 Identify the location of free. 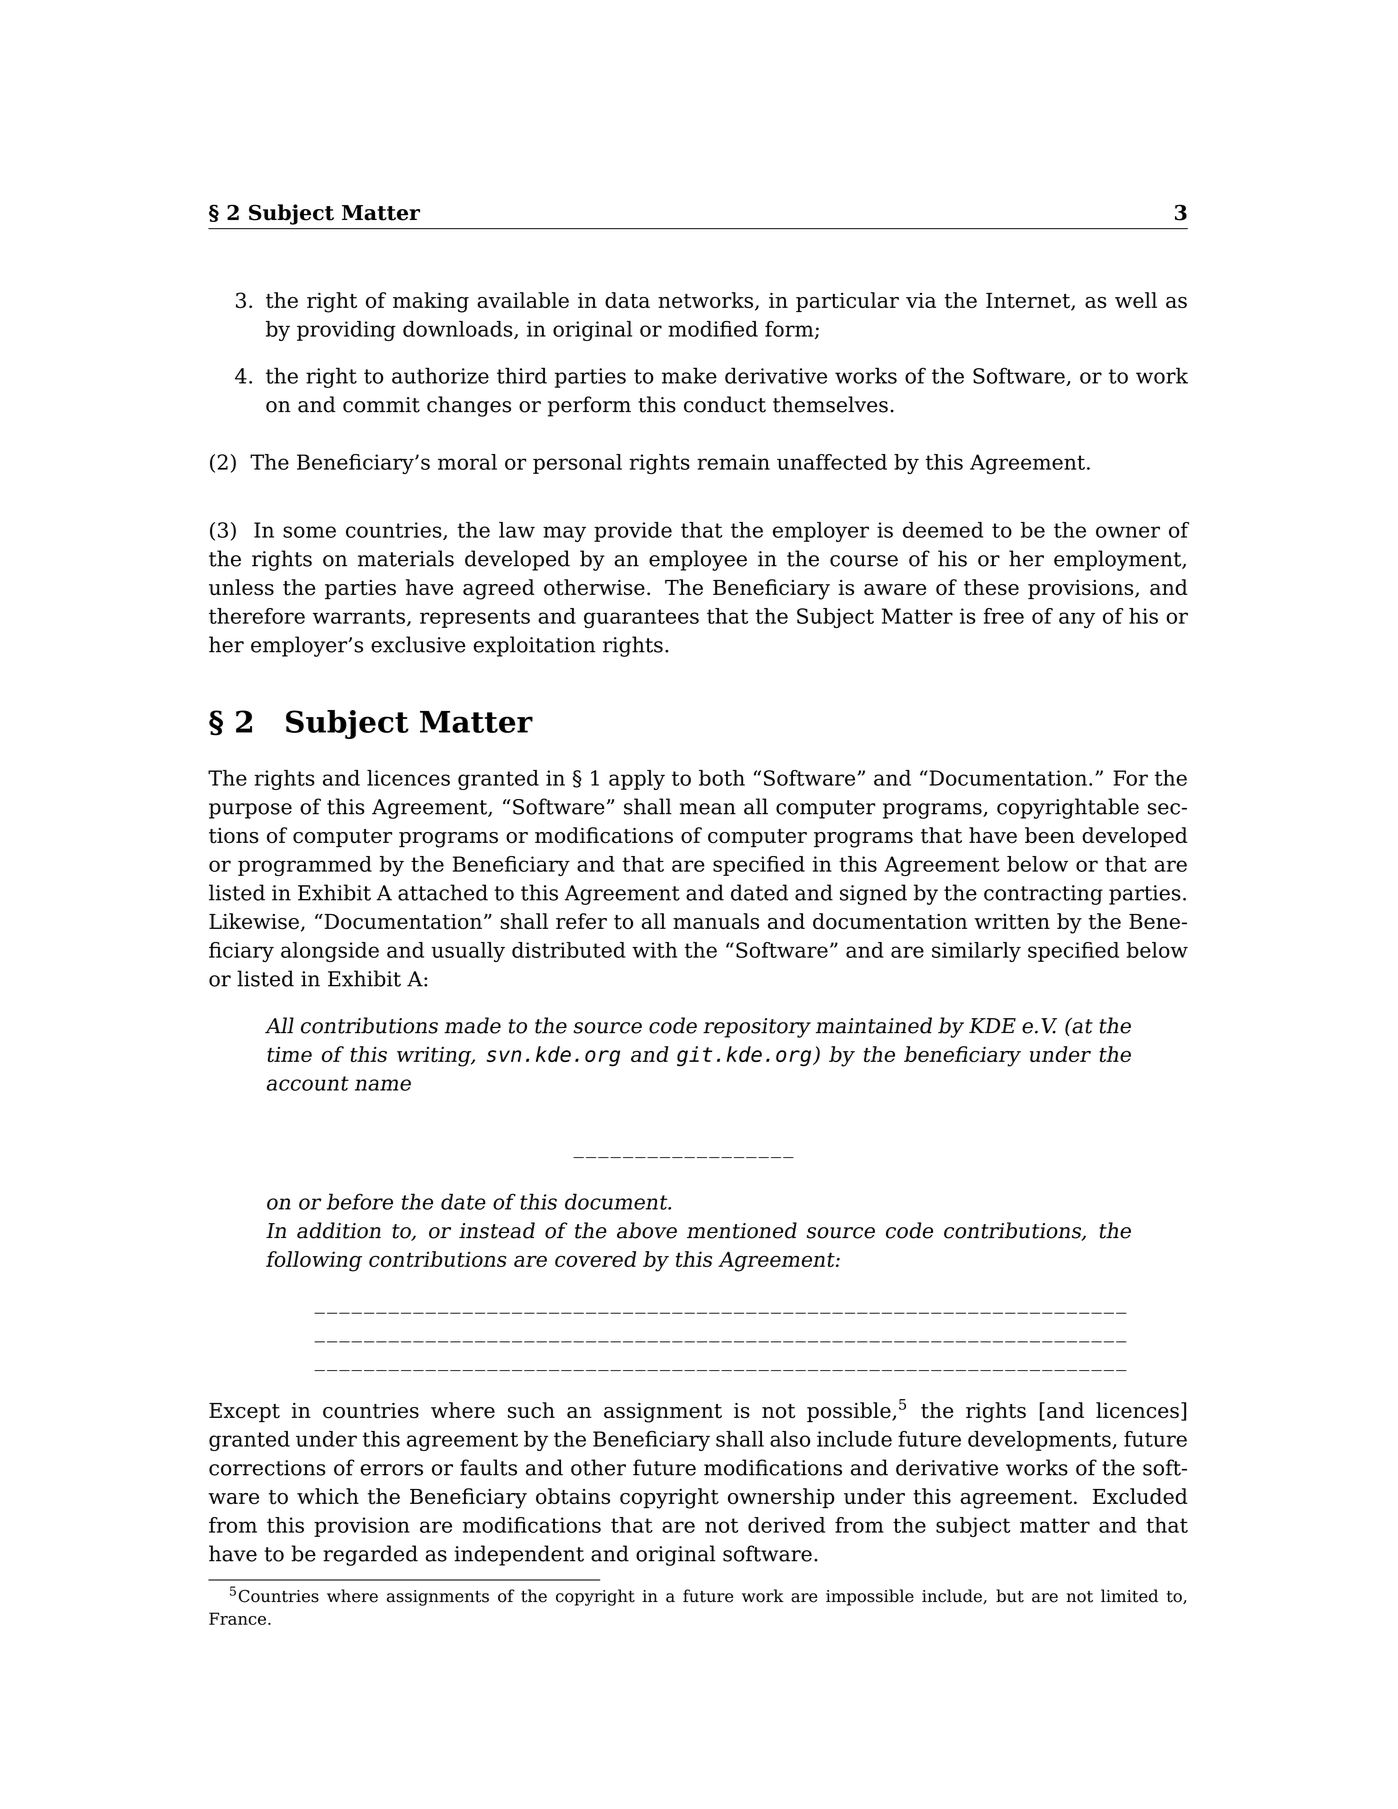
(1003, 616).
